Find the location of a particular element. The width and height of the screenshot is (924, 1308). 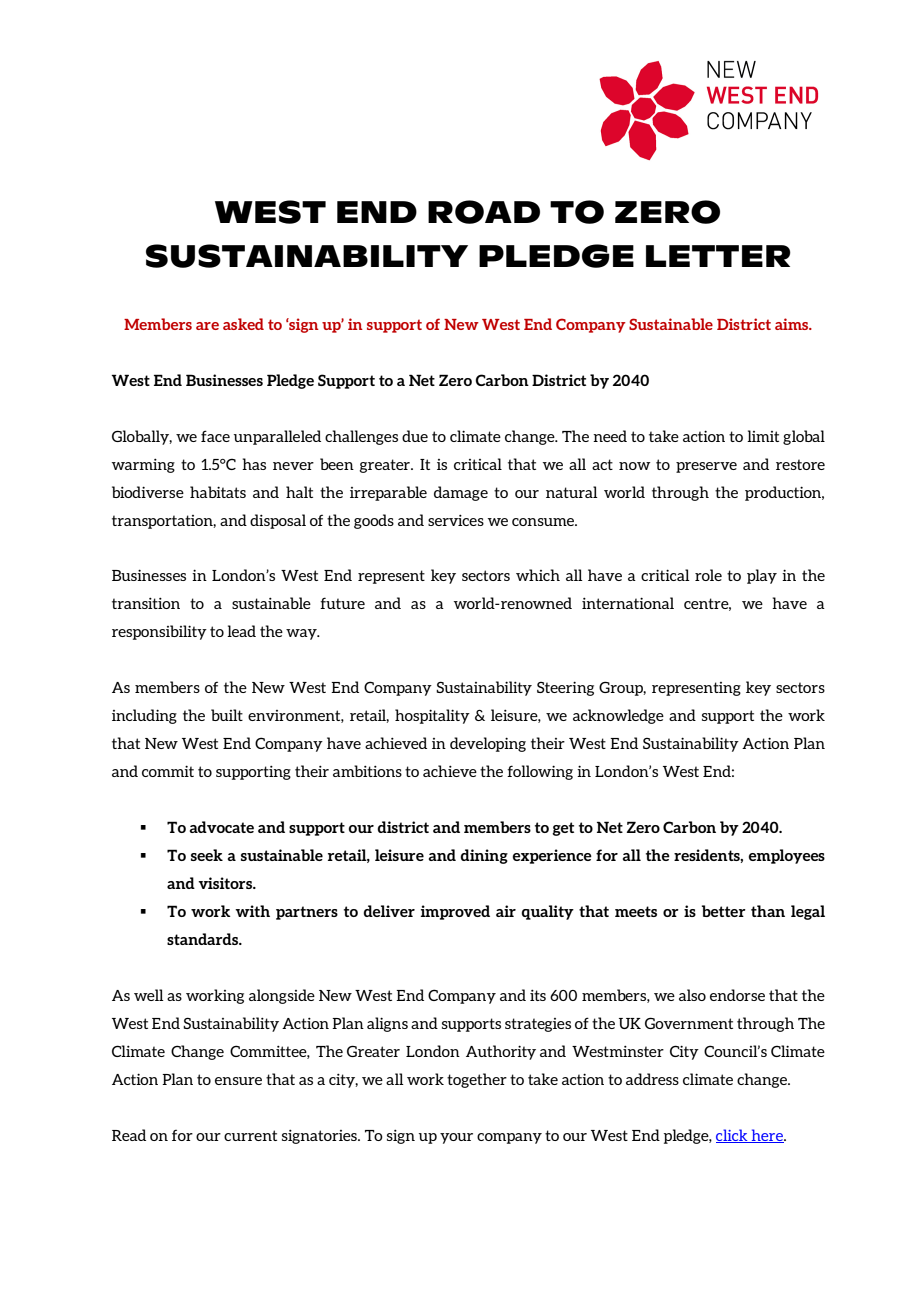

built is located at coordinates (227, 715).
